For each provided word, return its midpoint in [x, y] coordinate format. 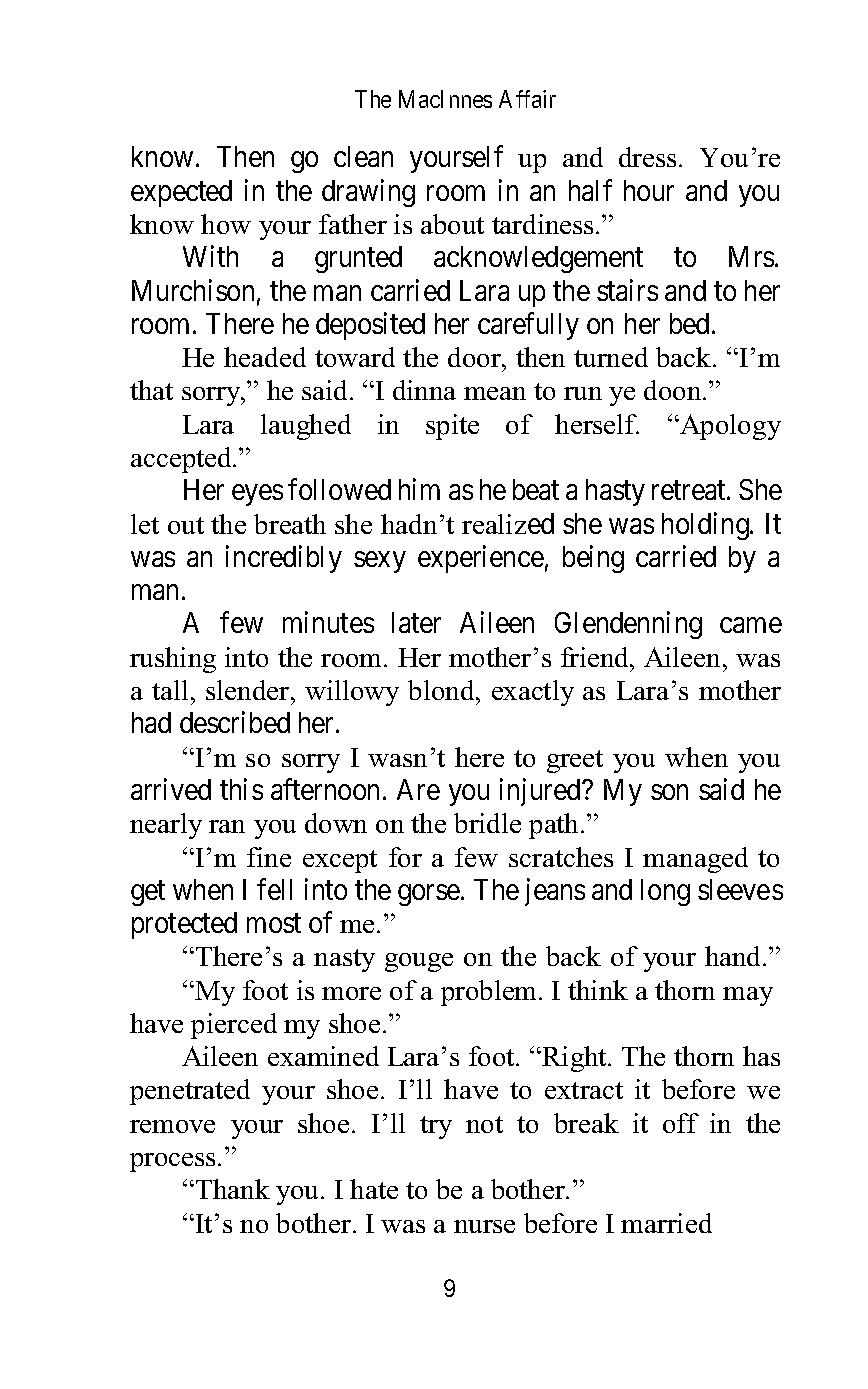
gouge [419, 962]
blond [442, 690]
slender [249, 690]
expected [181, 193]
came [751, 625]
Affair [527, 99]
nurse [484, 1226]
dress [647, 157]
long [665, 892]
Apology [729, 427]
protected [184, 925]
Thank [233, 1189]
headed [265, 357]
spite [452, 427]
